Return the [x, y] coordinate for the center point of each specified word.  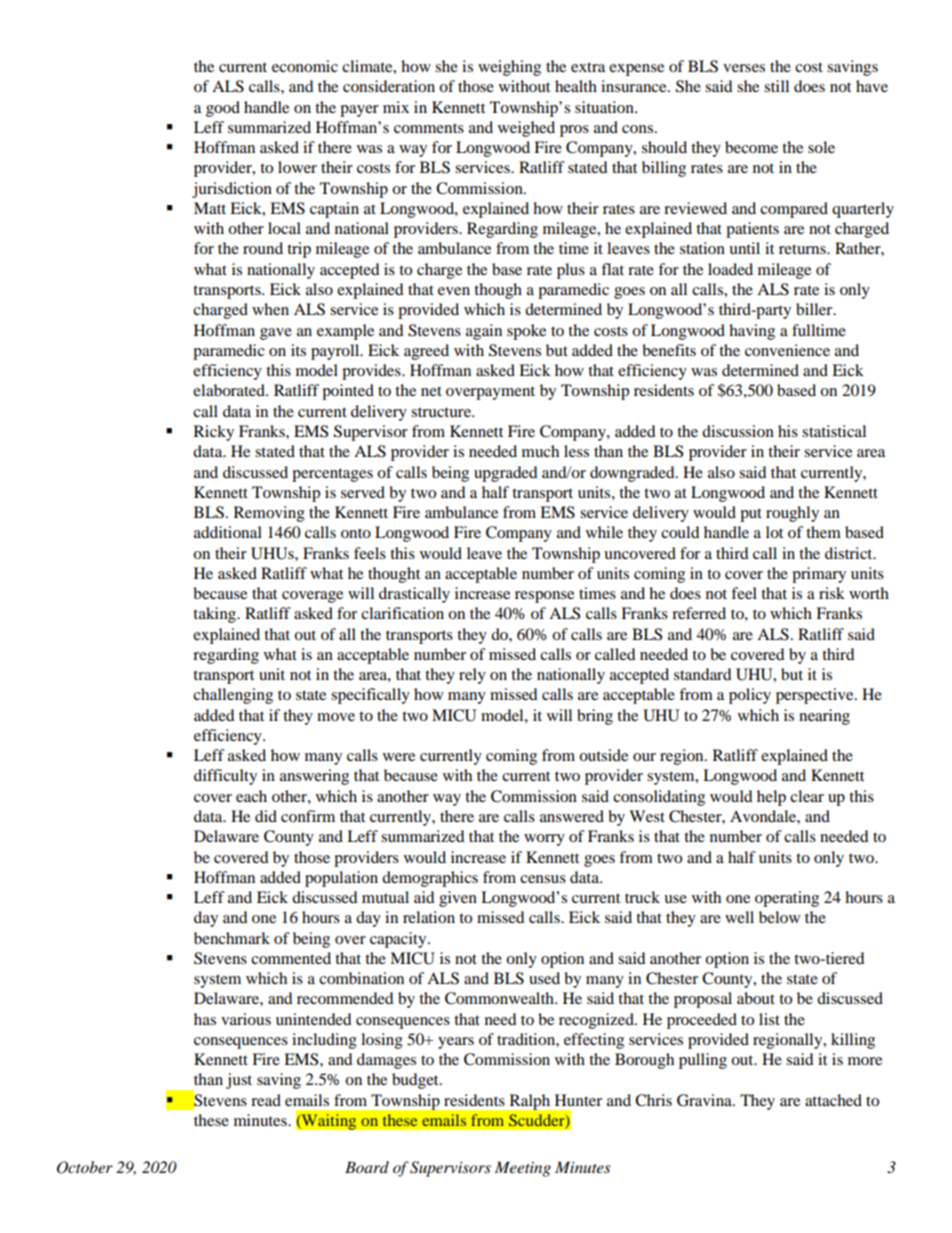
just [239, 1081]
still [776, 86]
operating [787, 899]
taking [216, 615]
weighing [509, 68]
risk [832, 593]
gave [276, 334]
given [458, 899]
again [484, 332]
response [544, 597]
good [223, 109]
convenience [787, 350]
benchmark [232, 938]
